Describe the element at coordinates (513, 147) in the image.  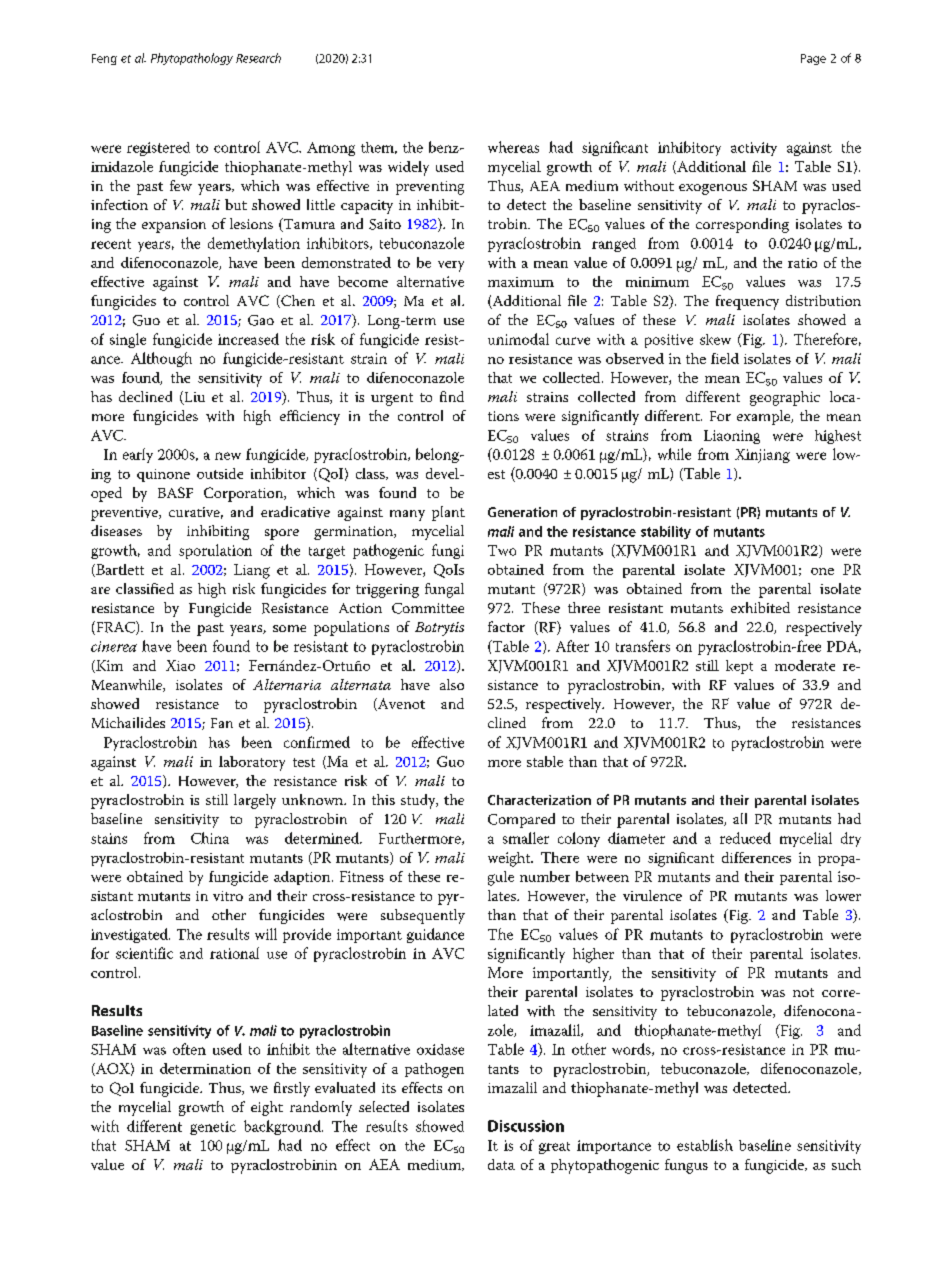
I see `whereas` at that location.
